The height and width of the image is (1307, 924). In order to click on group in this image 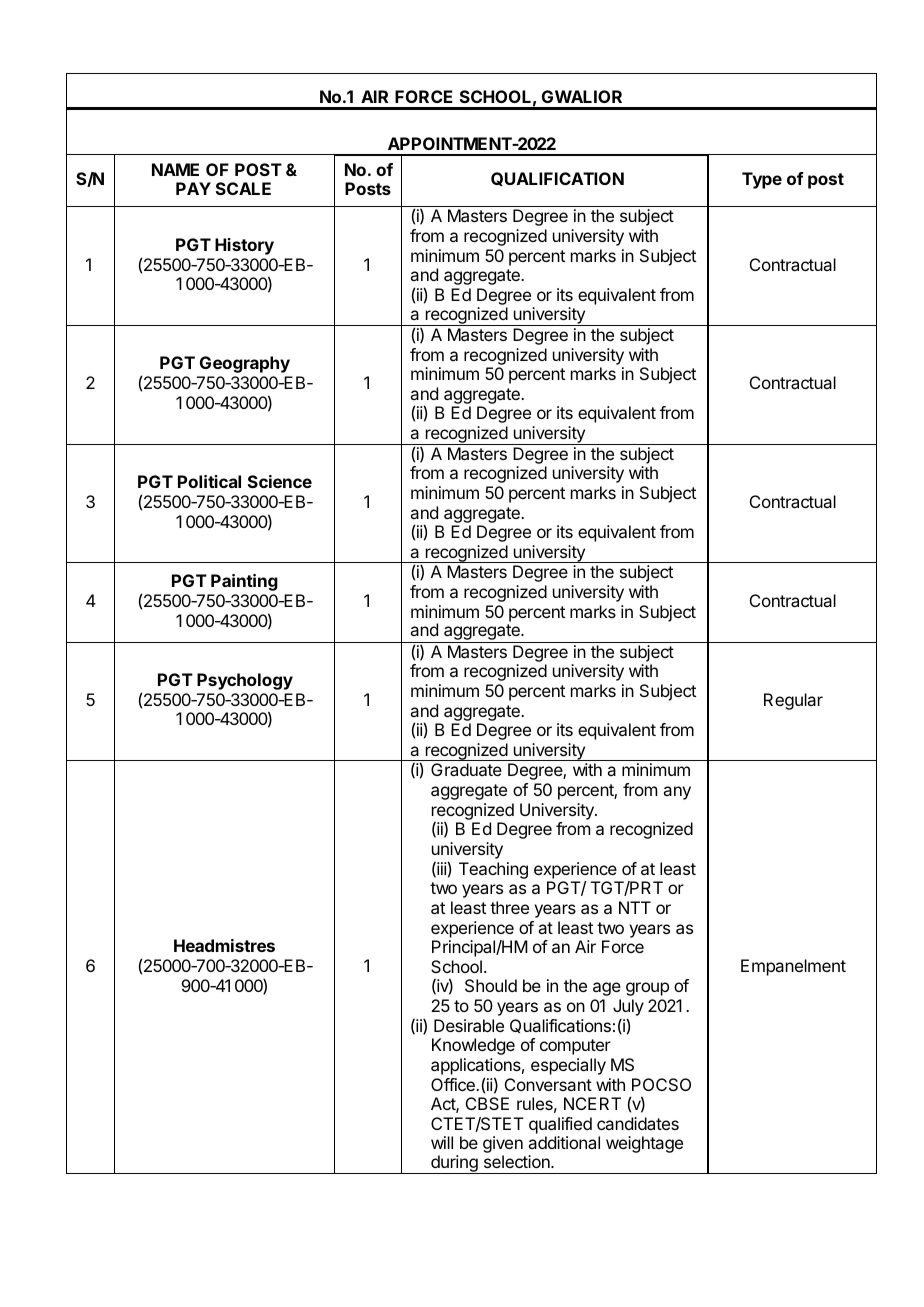, I will do `click(647, 989)`.
